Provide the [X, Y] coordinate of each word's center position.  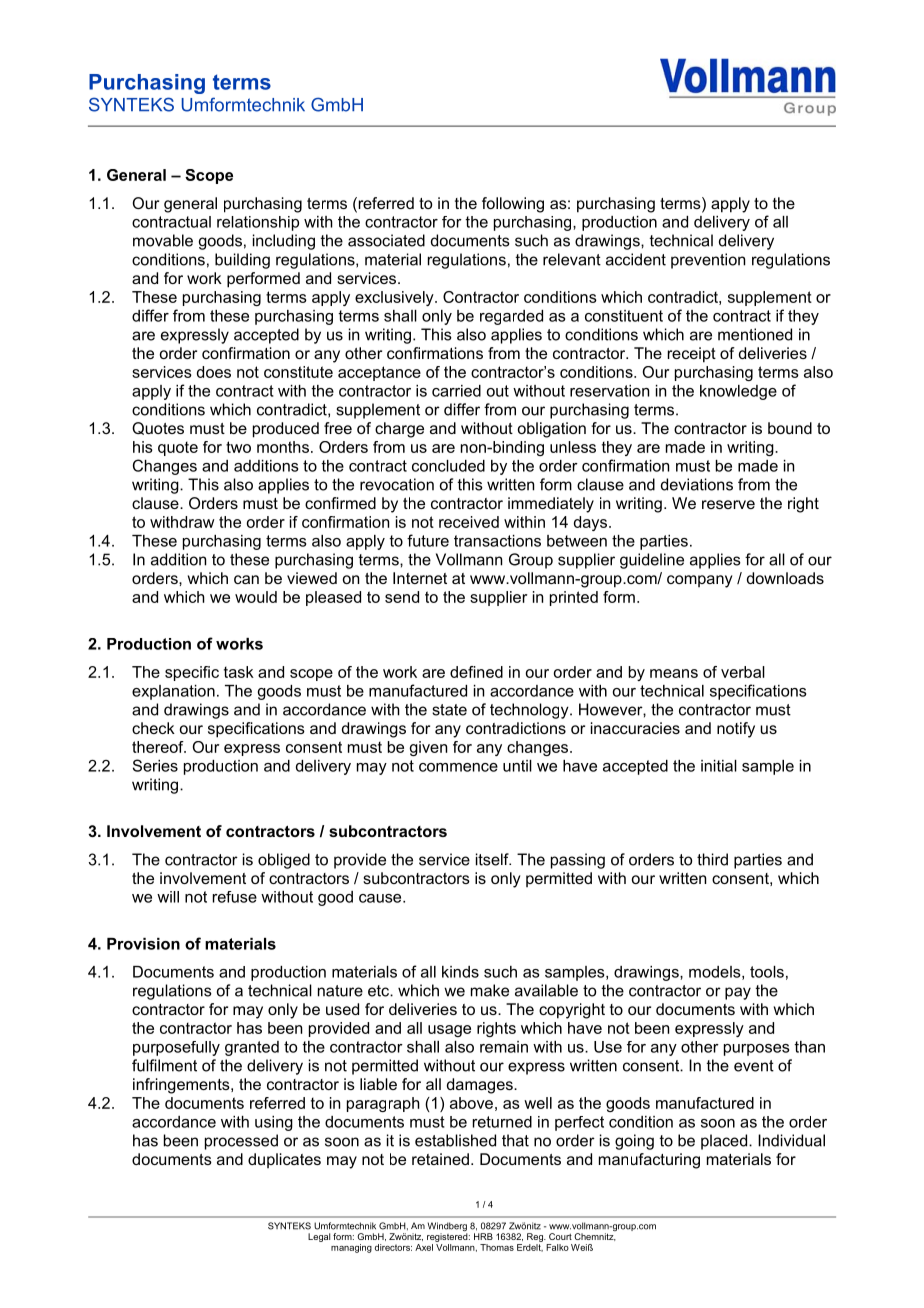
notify [736, 730]
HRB [483, 1236]
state [449, 710]
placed [725, 1142]
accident [636, 259]
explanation [173, 692]
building [242, 261]
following [513, 205]
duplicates [284, 1160]
